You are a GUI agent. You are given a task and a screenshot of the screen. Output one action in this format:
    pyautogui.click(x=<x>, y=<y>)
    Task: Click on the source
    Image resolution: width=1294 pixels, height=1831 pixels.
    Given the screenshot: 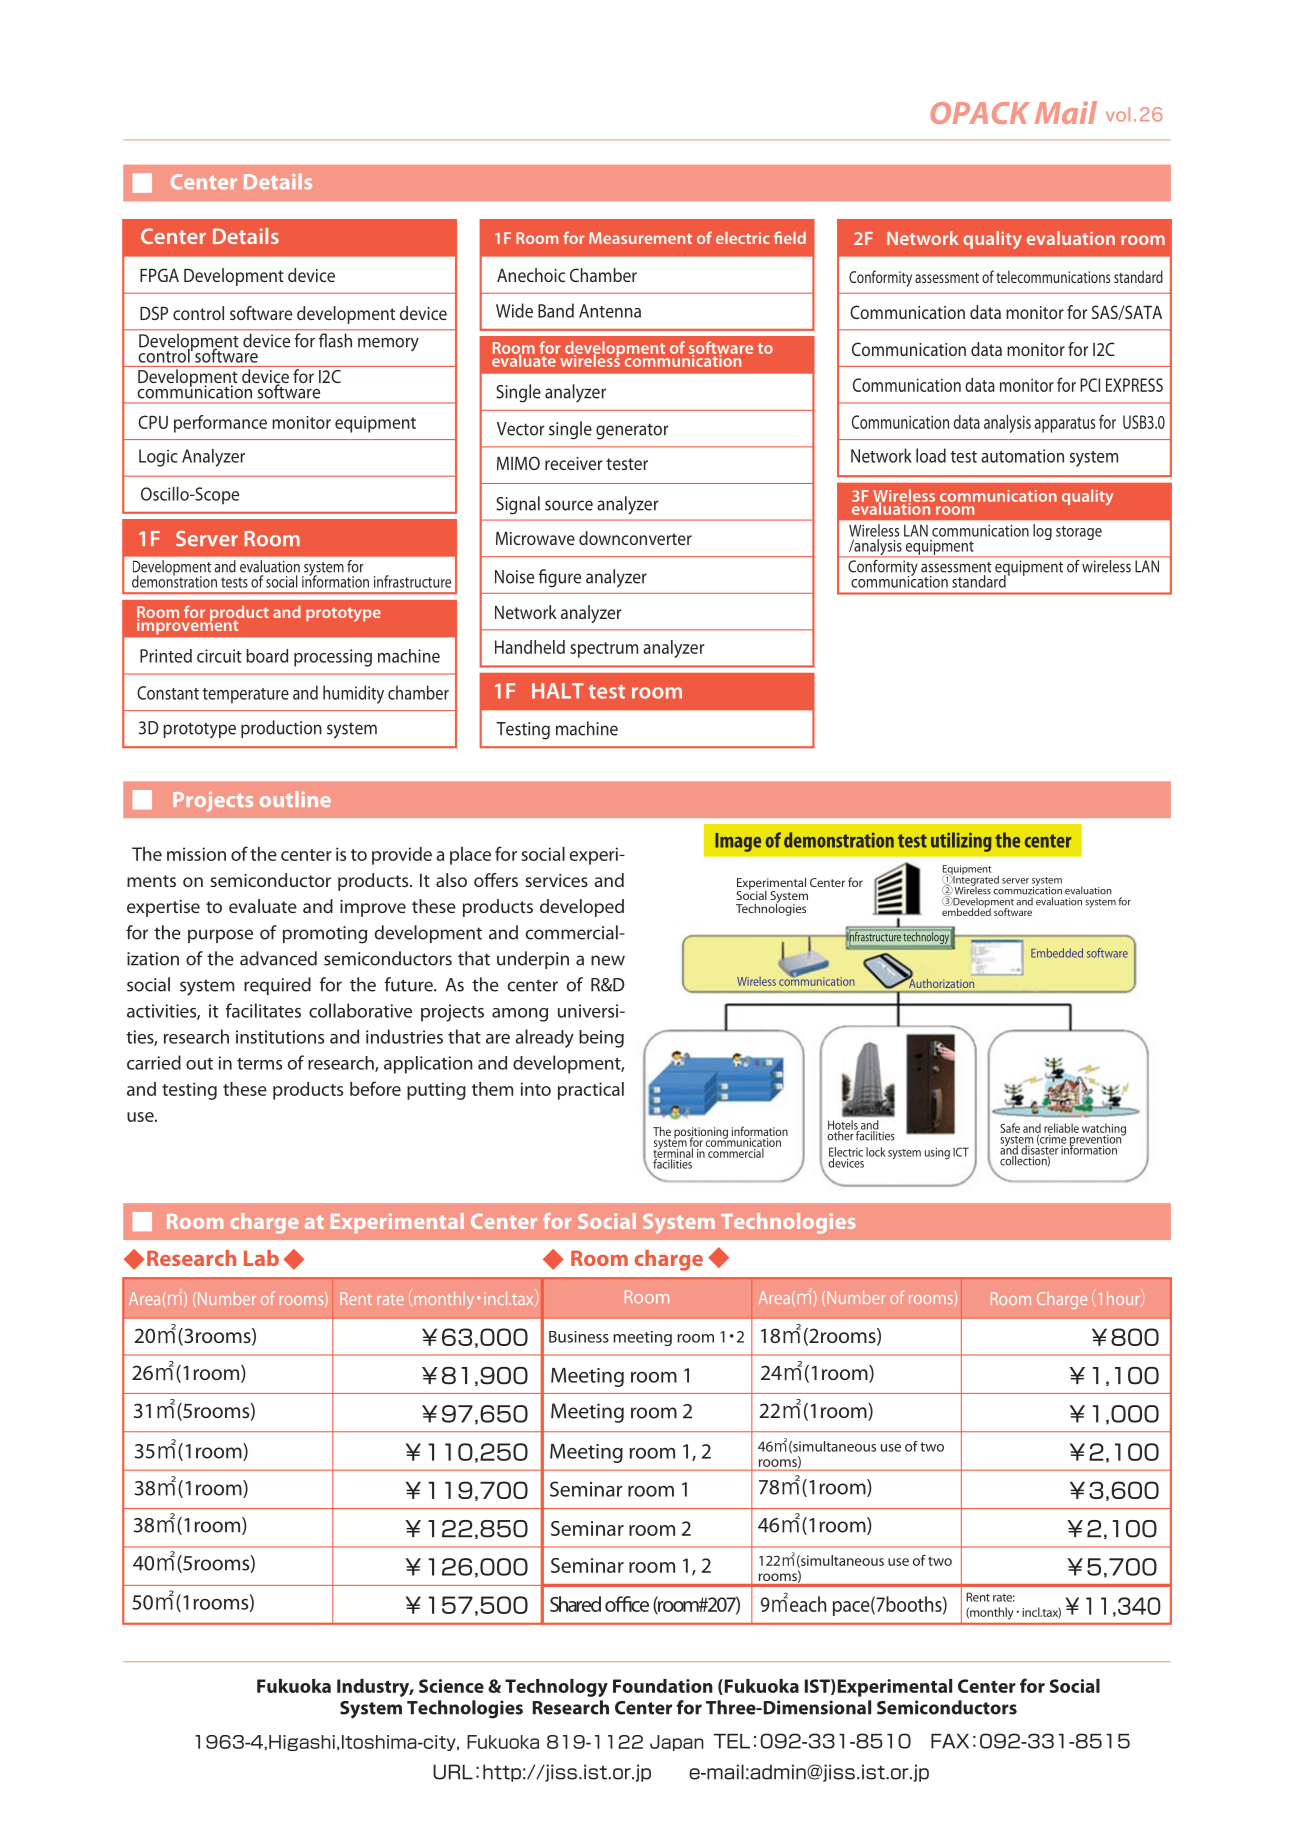 What is the action you would take?
    pyautogui.click(x=569, y=505)
